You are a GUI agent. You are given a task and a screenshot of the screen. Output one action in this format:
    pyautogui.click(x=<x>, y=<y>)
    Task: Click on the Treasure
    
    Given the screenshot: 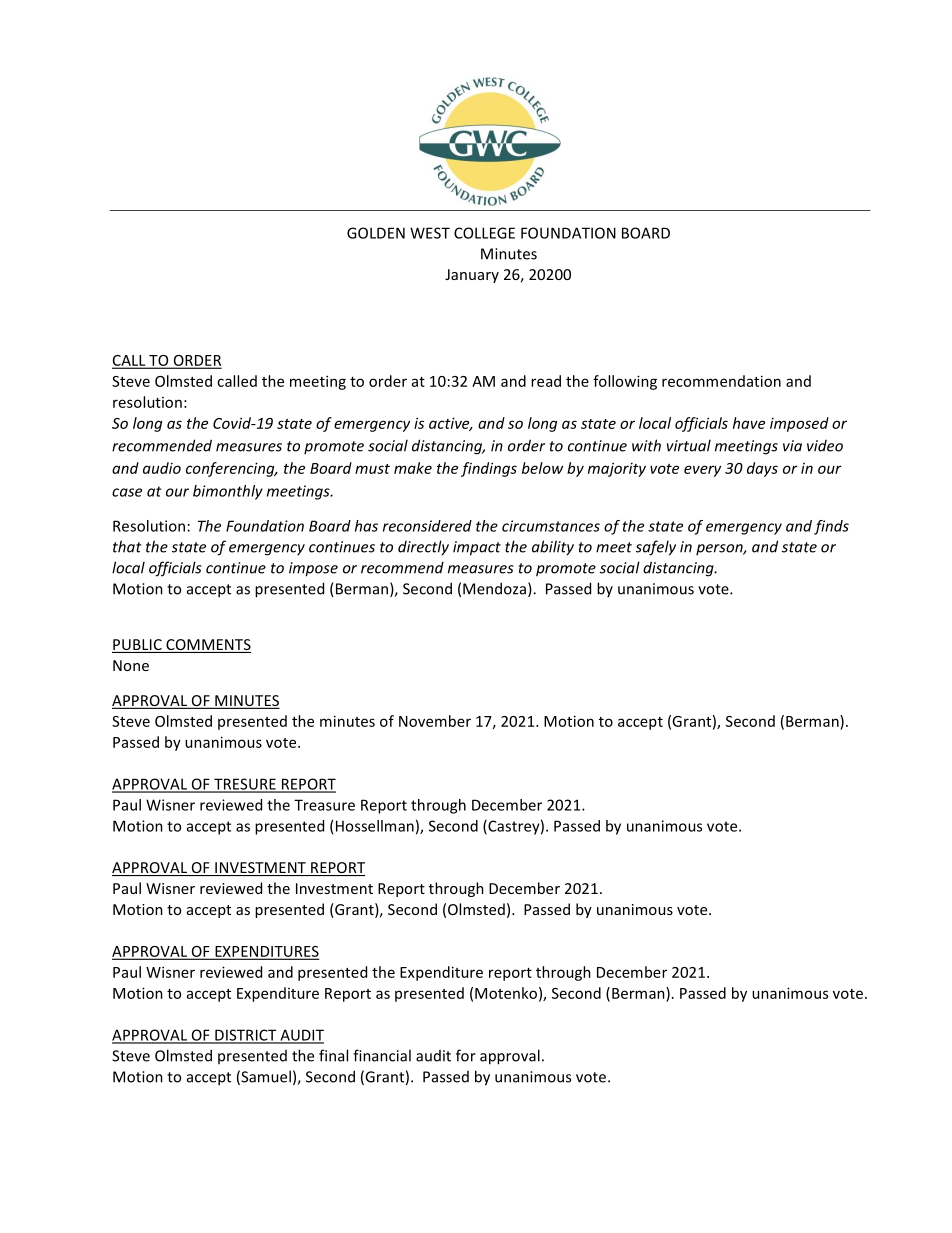 What is the action you would take?
    pyautogui.click(x=324, y=805)
